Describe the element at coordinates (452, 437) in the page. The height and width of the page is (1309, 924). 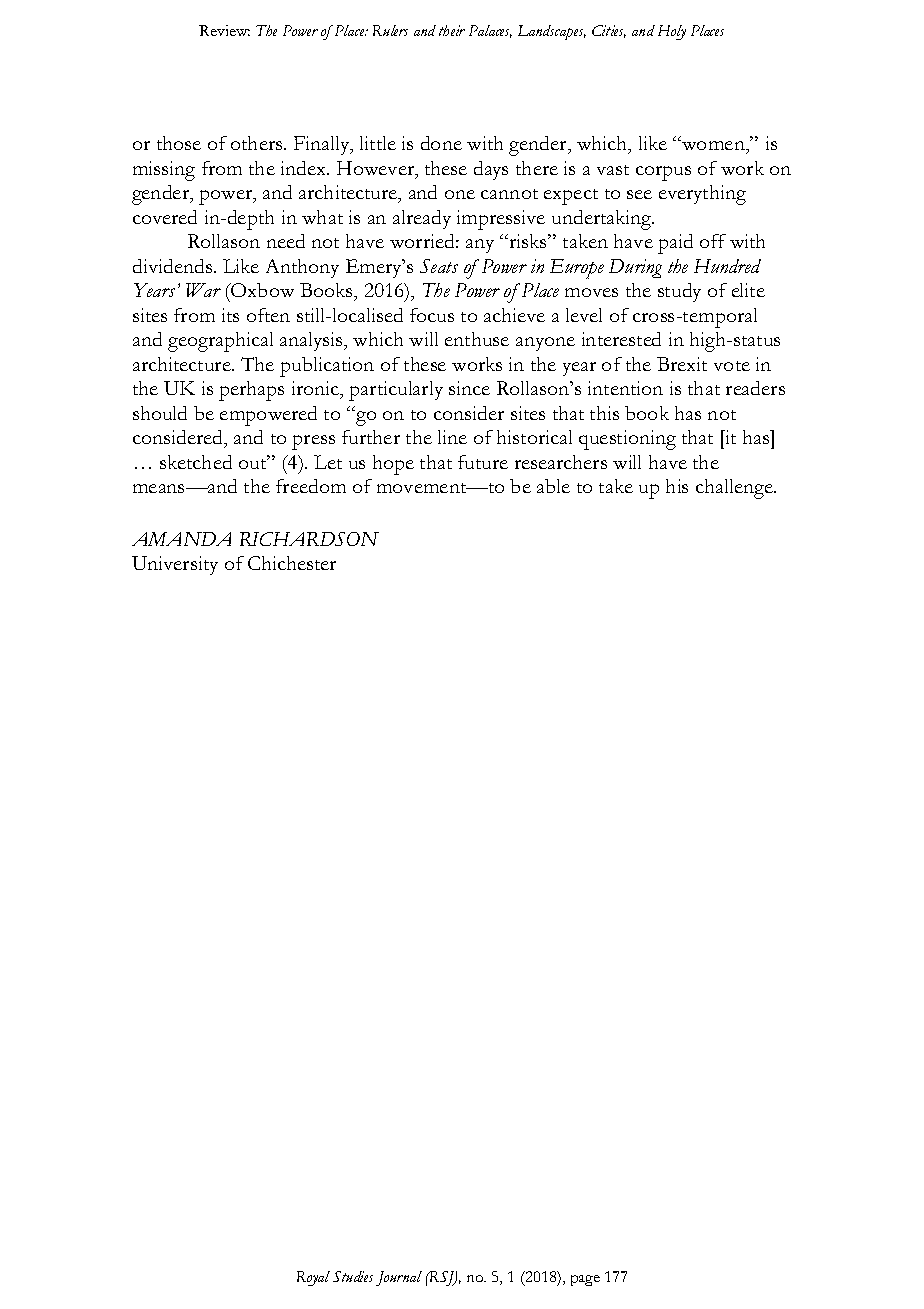
I see `line` at that location.
